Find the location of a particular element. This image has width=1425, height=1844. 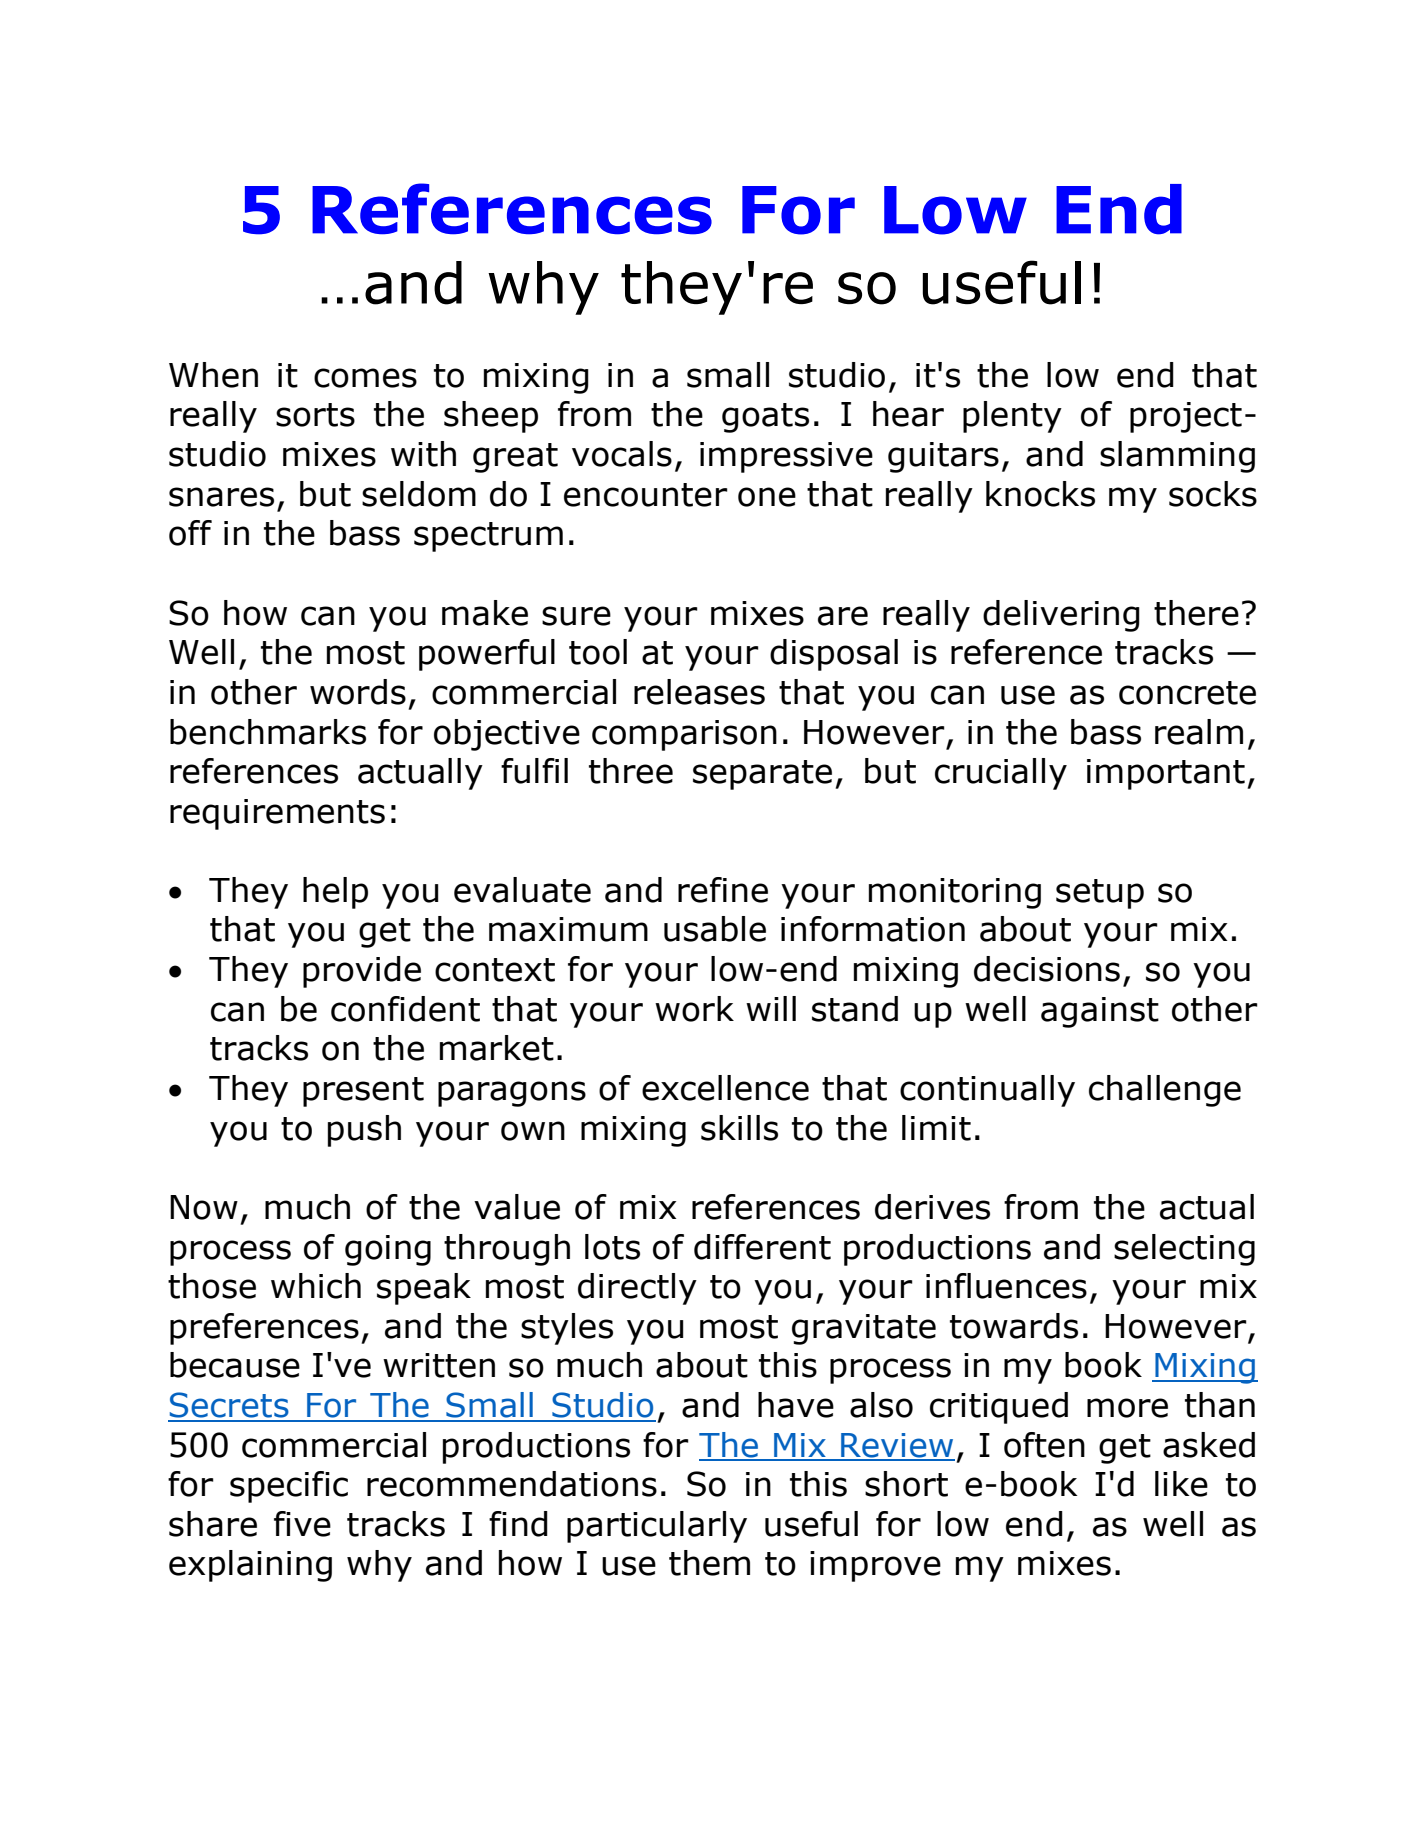

goats is located at coordinates (765, 418).
